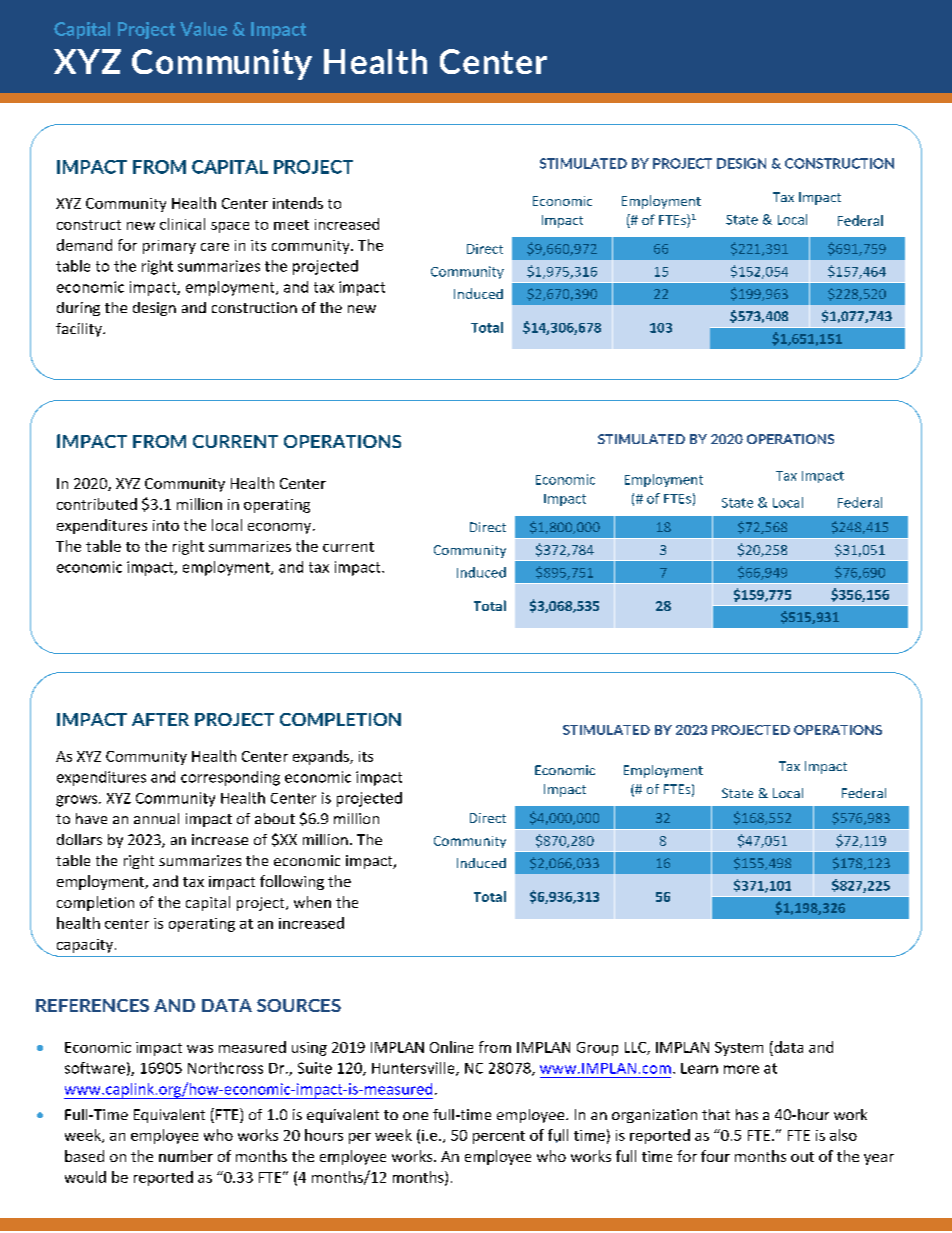 Image resolution: width=952 pixels, height=1233 pixels. Describe the element at coordinates (322, 757) in the page. I see `expands` at that location.
